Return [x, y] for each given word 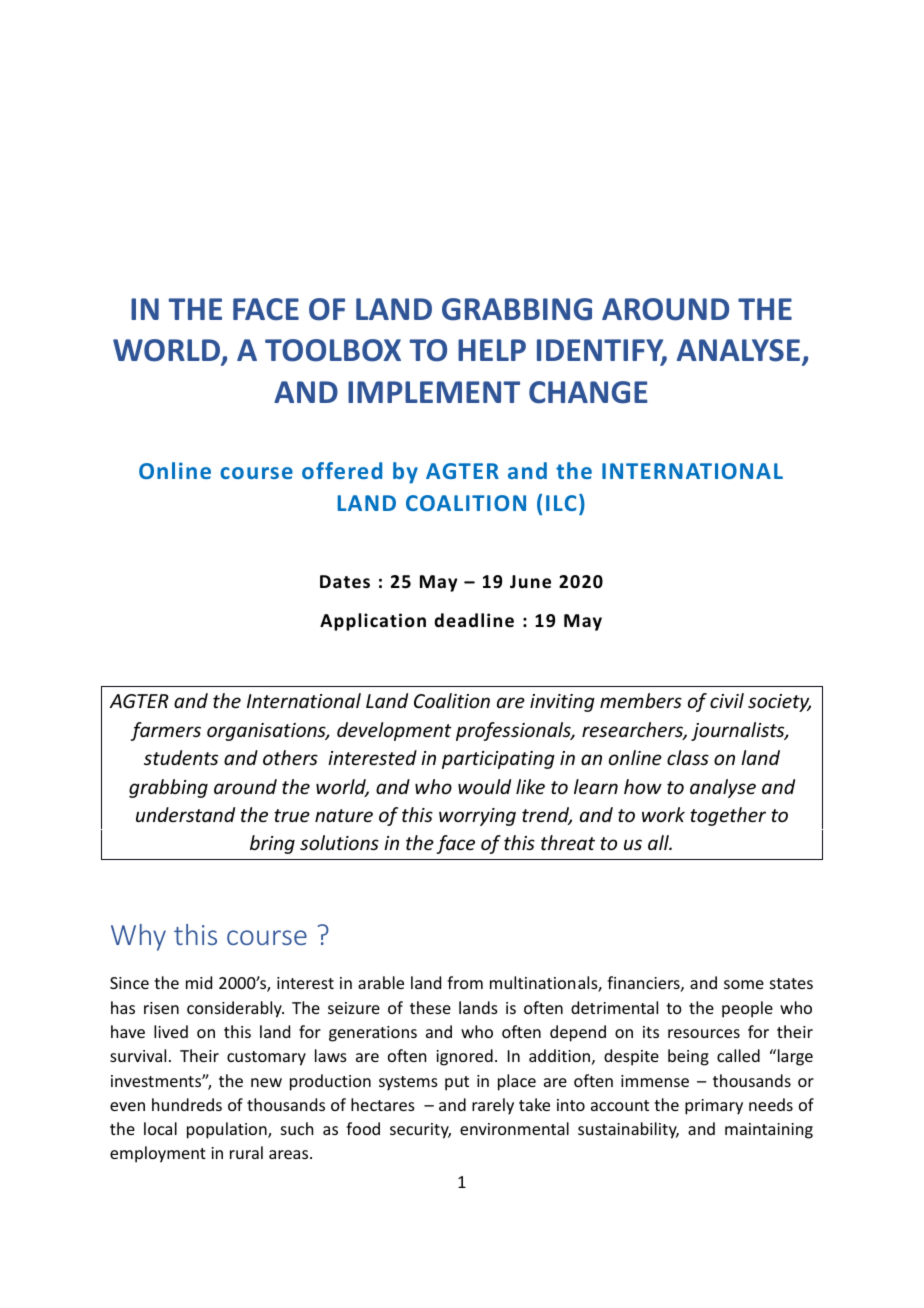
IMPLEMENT [434, 392]
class [688, 757]
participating [498, 760]
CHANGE [588, 392]
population [228, 1130]
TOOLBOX [333, 350]
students [181, 757]
